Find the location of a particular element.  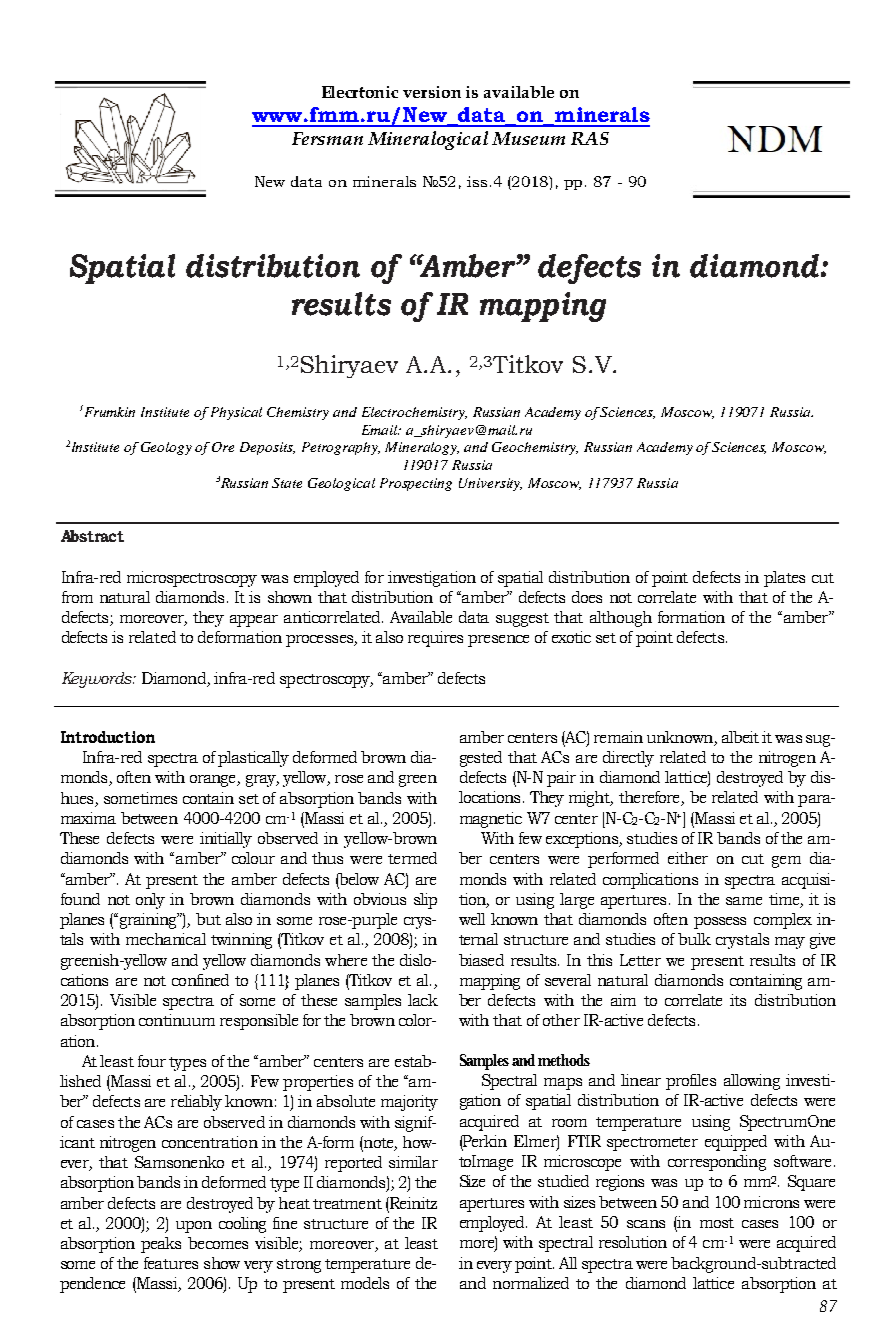

Mineralogical is located at coordinates (428, 140).
